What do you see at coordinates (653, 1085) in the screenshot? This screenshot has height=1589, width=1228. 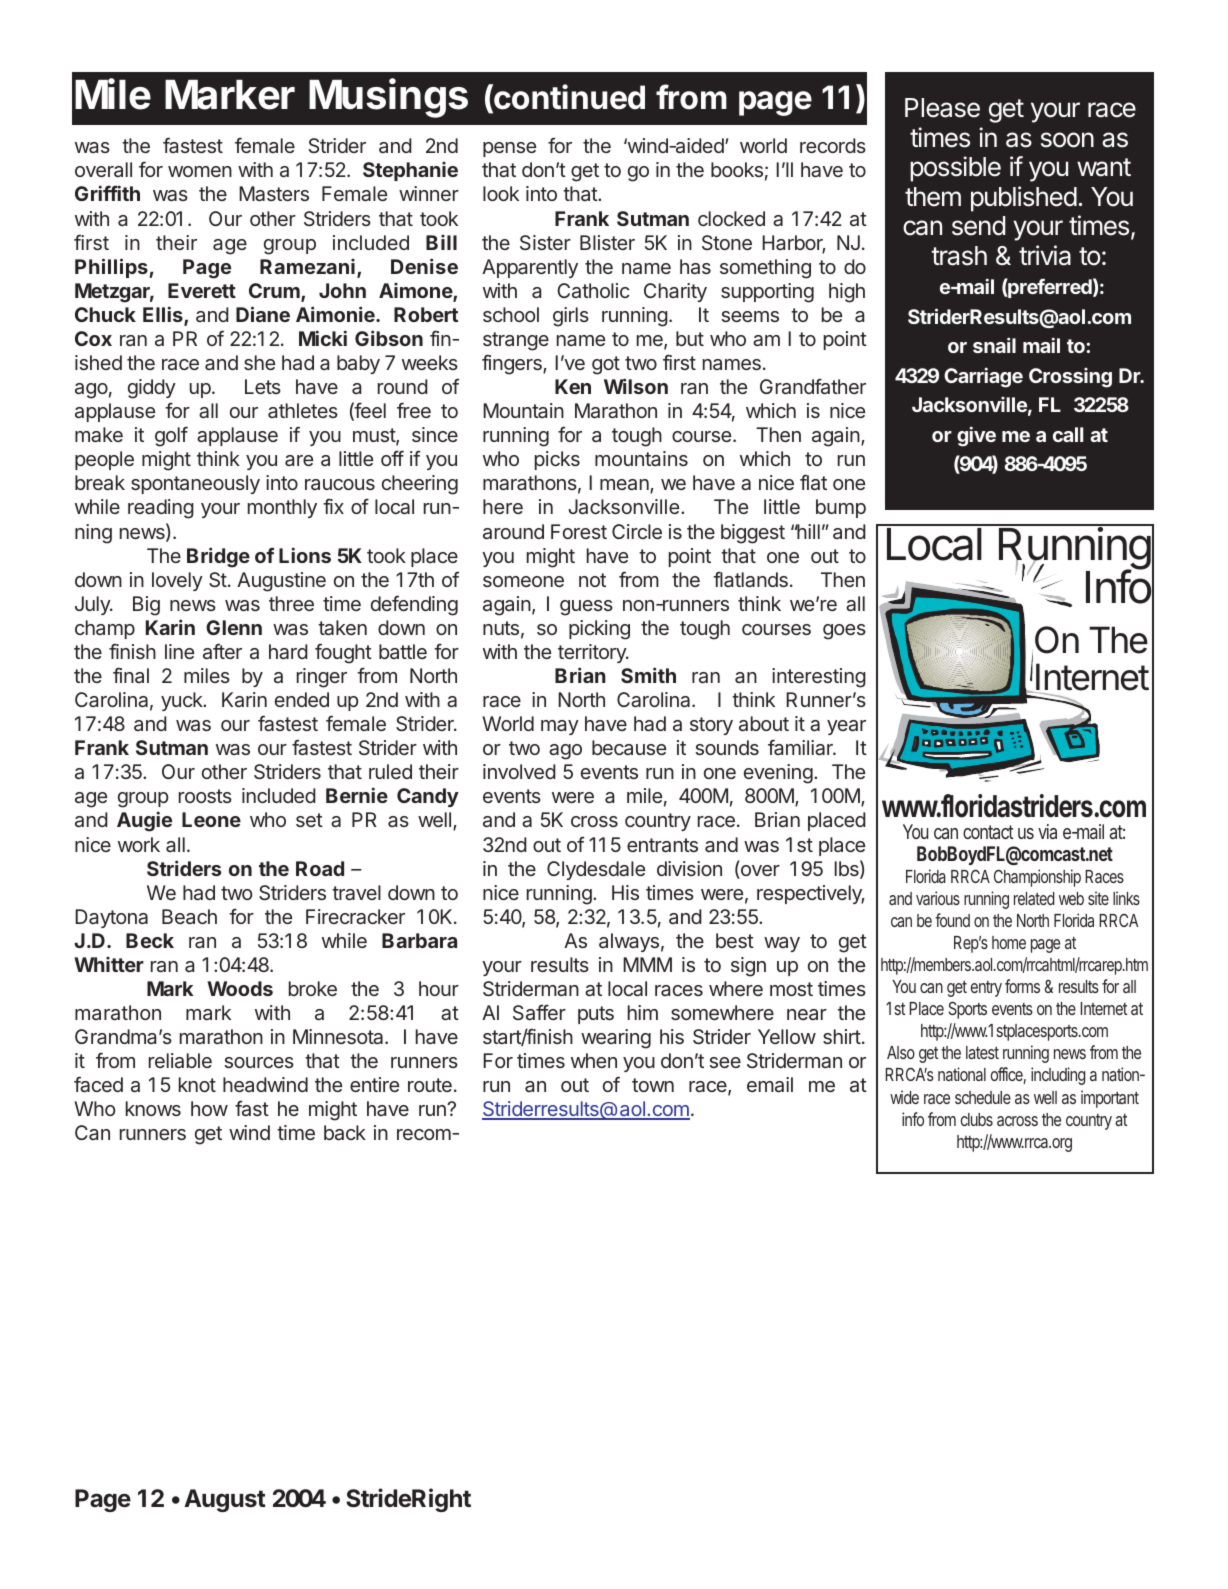 I see `town` at bounding box center [653, 1085].
